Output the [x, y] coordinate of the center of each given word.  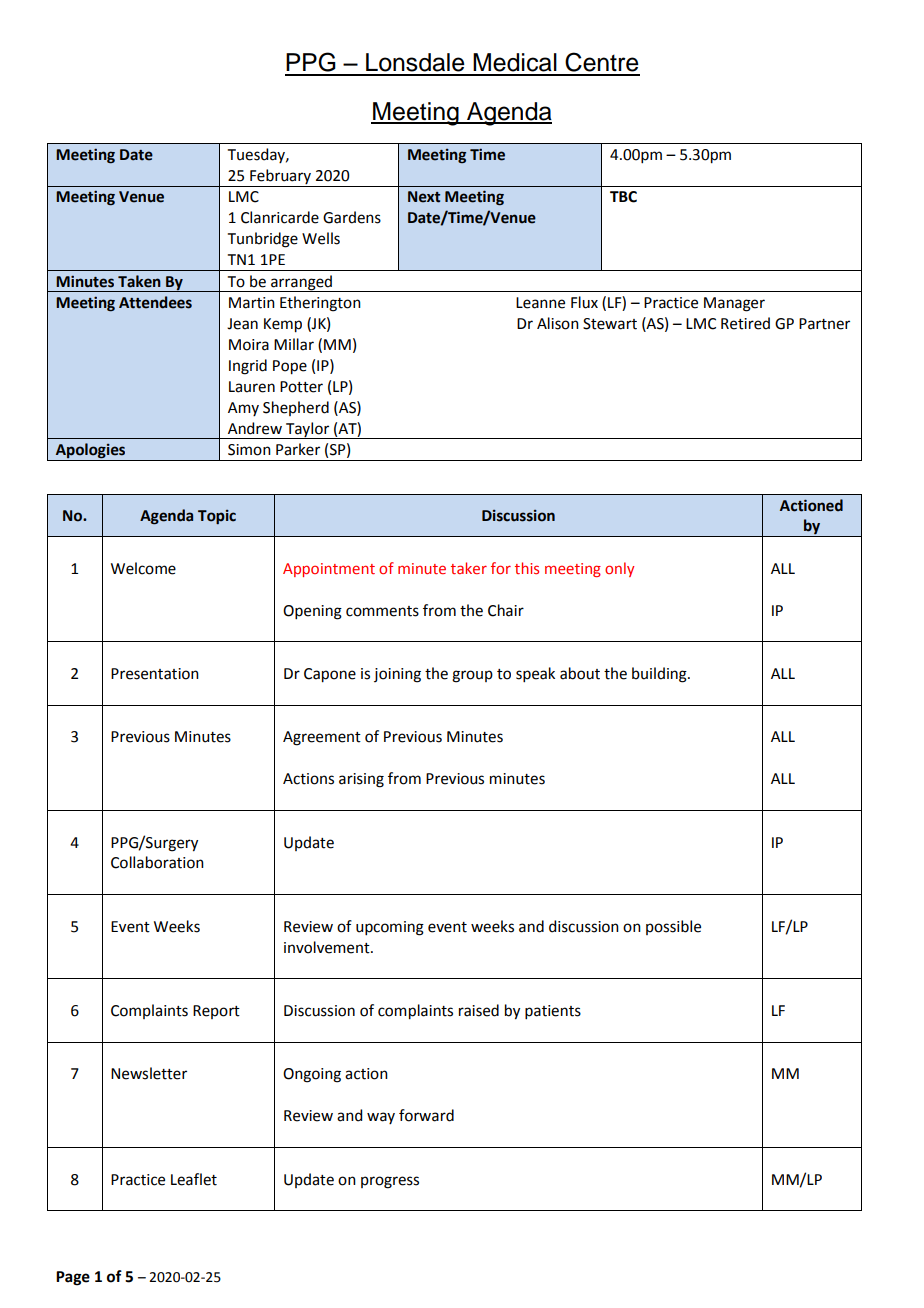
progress [390, 1182]
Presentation [155, 674]
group [472, 676]
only [619, 569]
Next [424, 197]
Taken [139, 281]
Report [216, 1012]
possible [673, 927]
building [660, 675]
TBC [623, 197]
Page [73, 1278]
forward [426, 1115]
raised [479, 1010]
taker [469, 568]
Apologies [91, 452]
